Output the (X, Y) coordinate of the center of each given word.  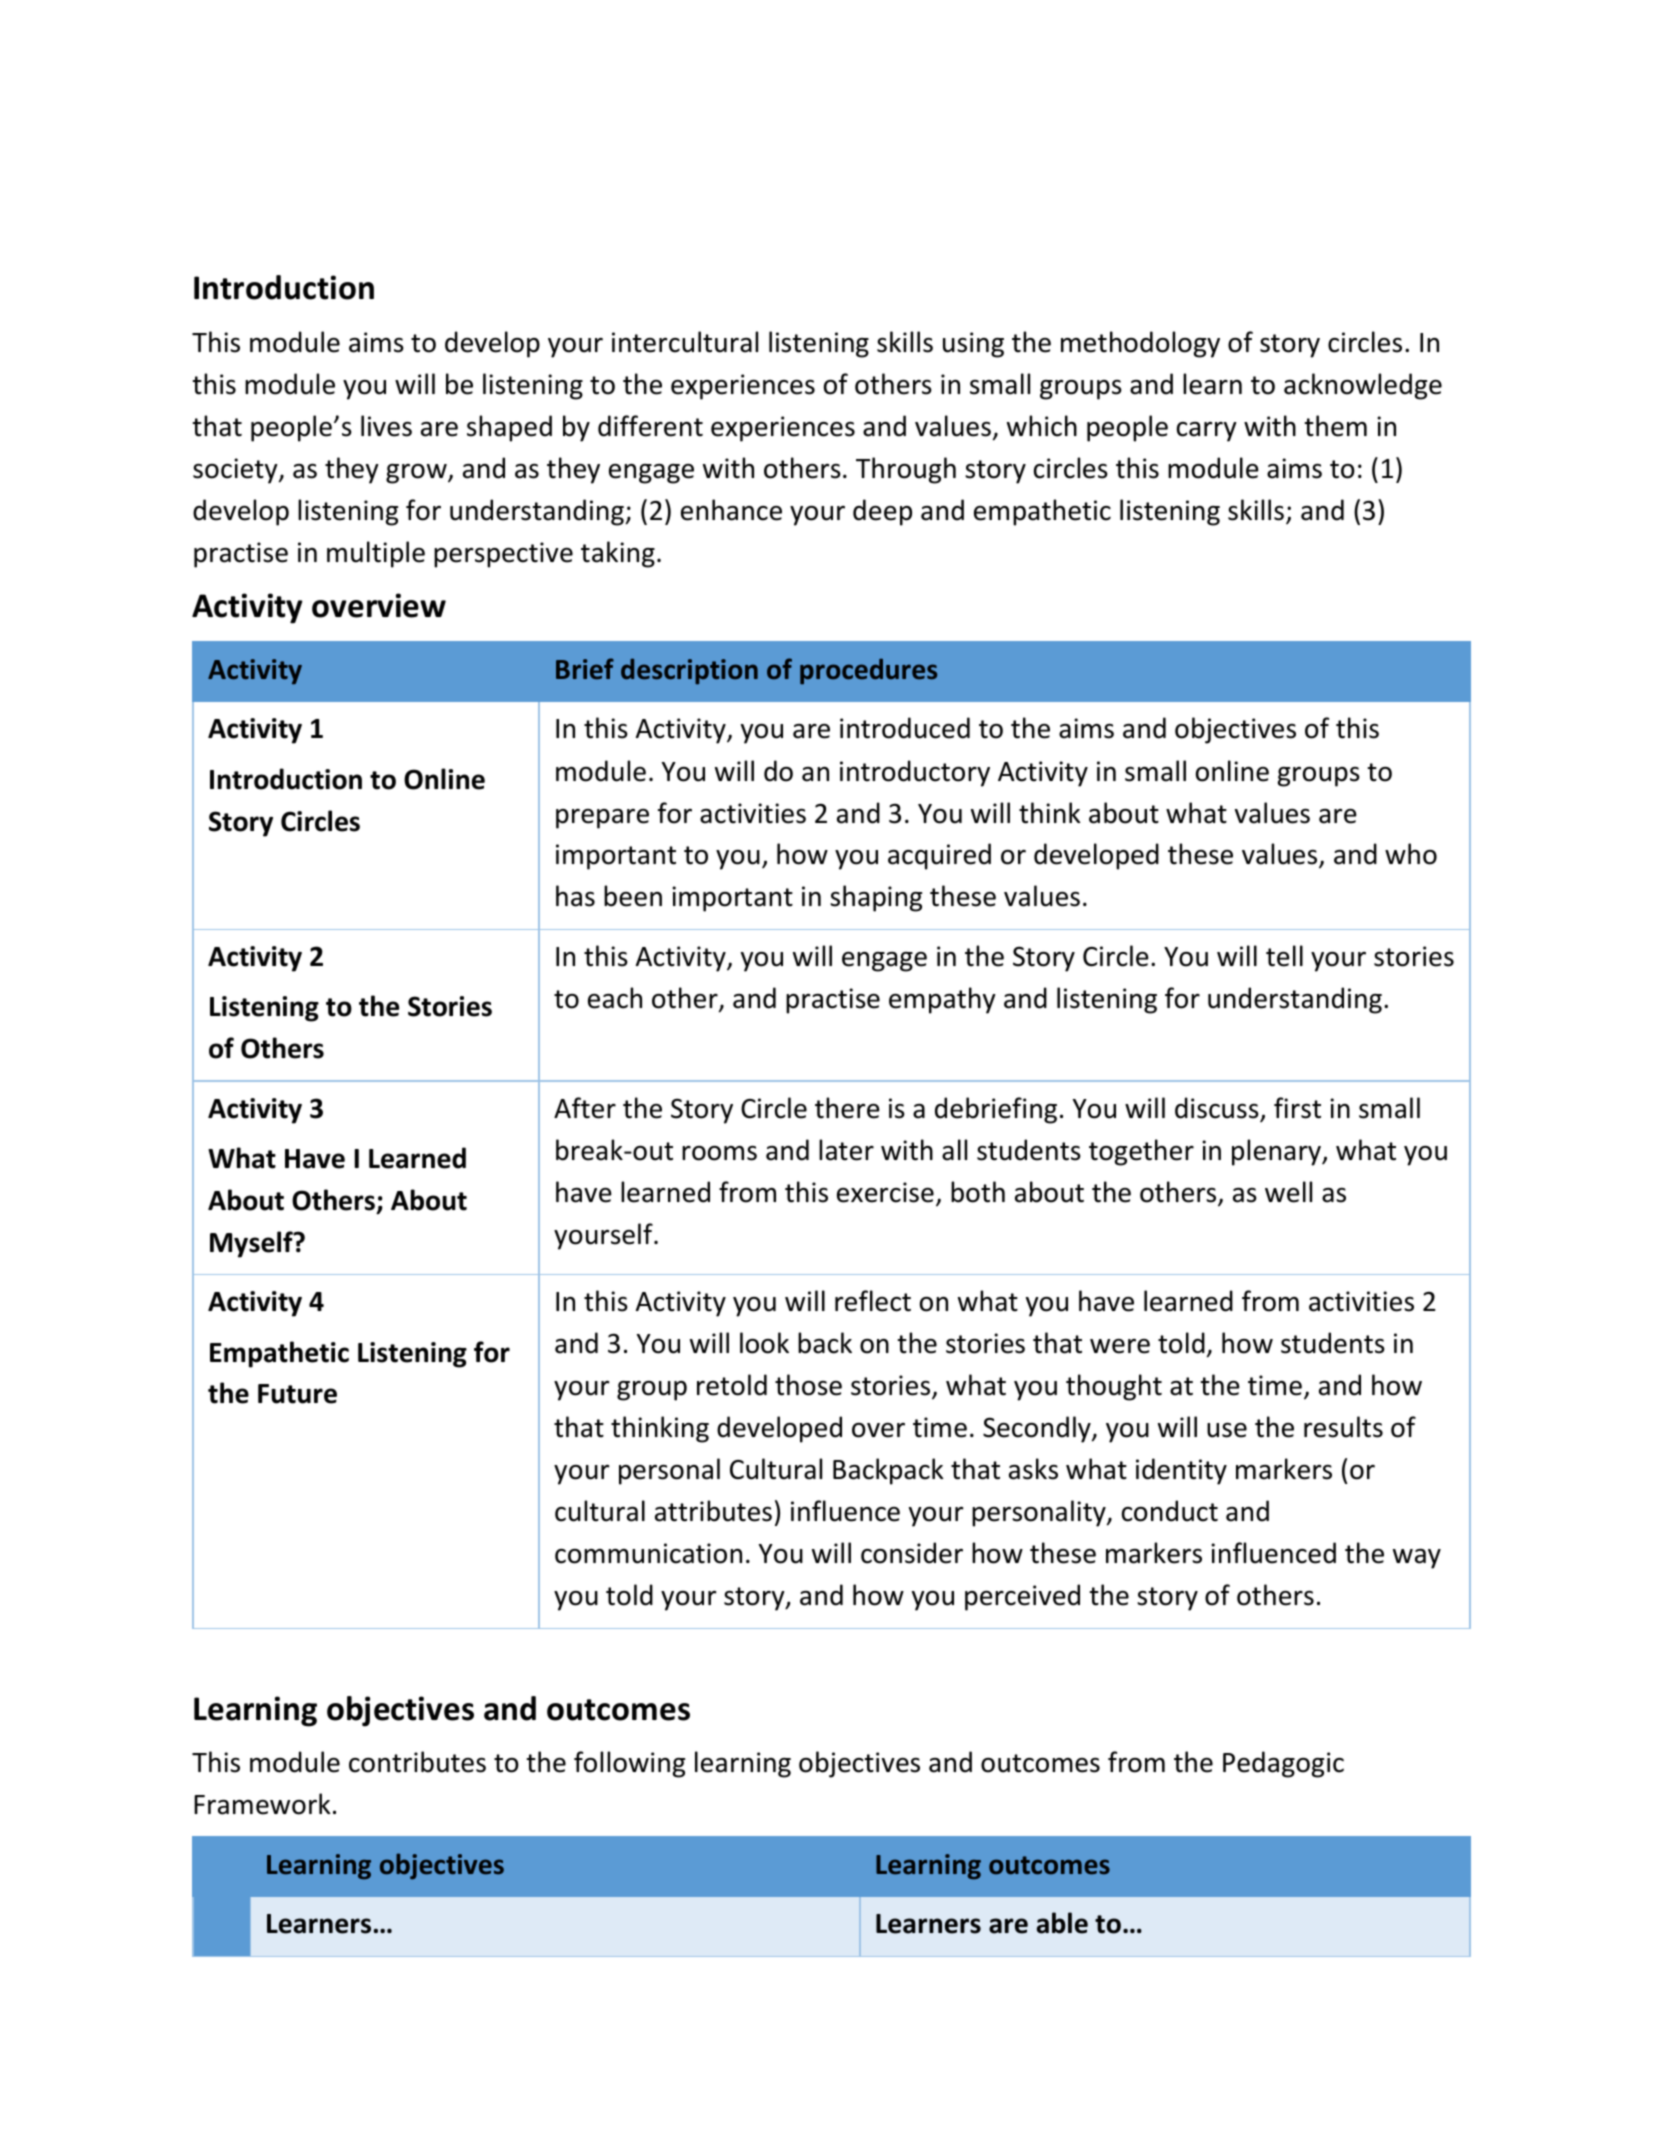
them (1335, 426)
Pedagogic (1283, 1764)
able (1062, 1923)
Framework (262, 1804)
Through (906, 470)
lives (386, 426)
